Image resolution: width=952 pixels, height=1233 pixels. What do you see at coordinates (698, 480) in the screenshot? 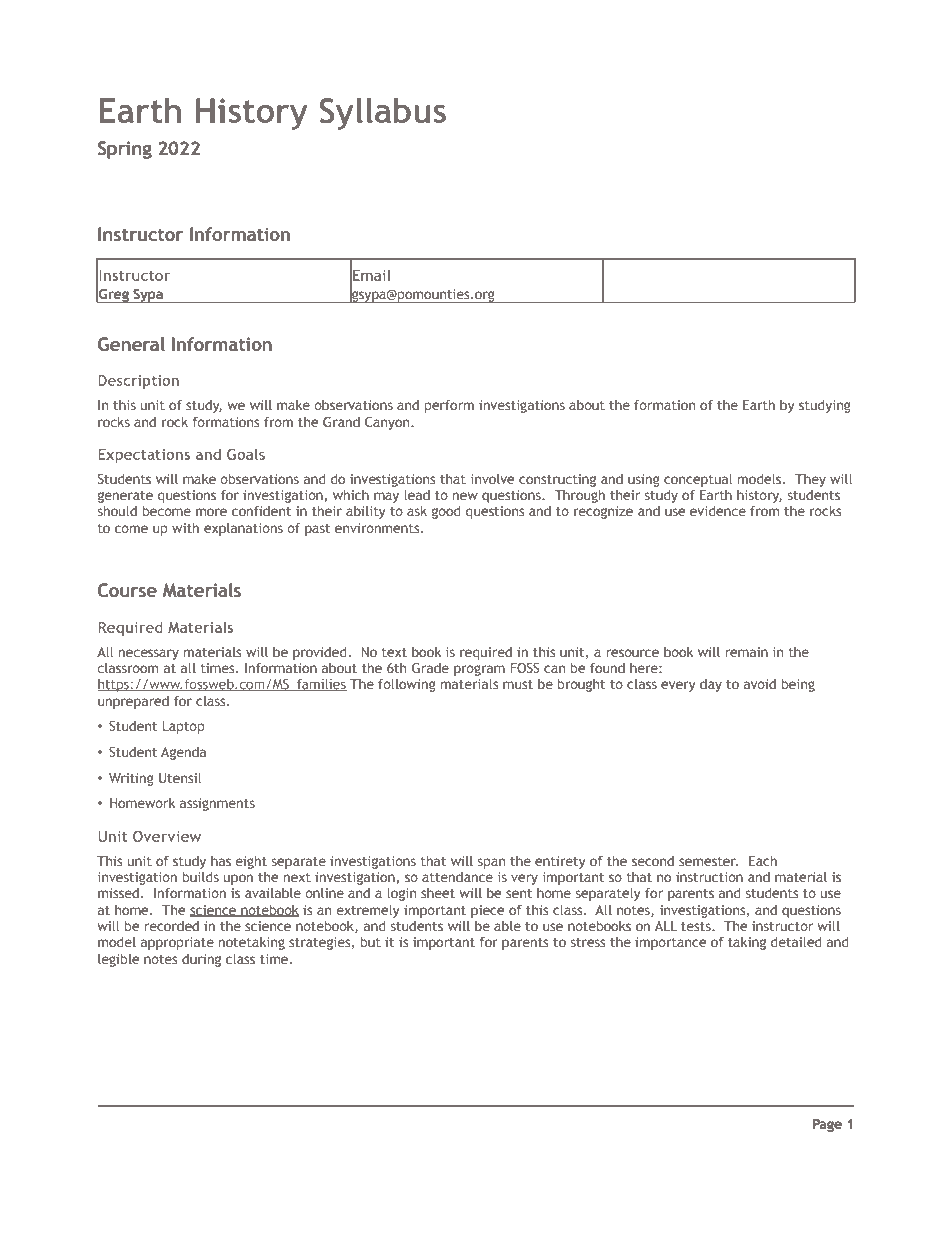
I see `conceptual` at bounding box center [698, 480].
